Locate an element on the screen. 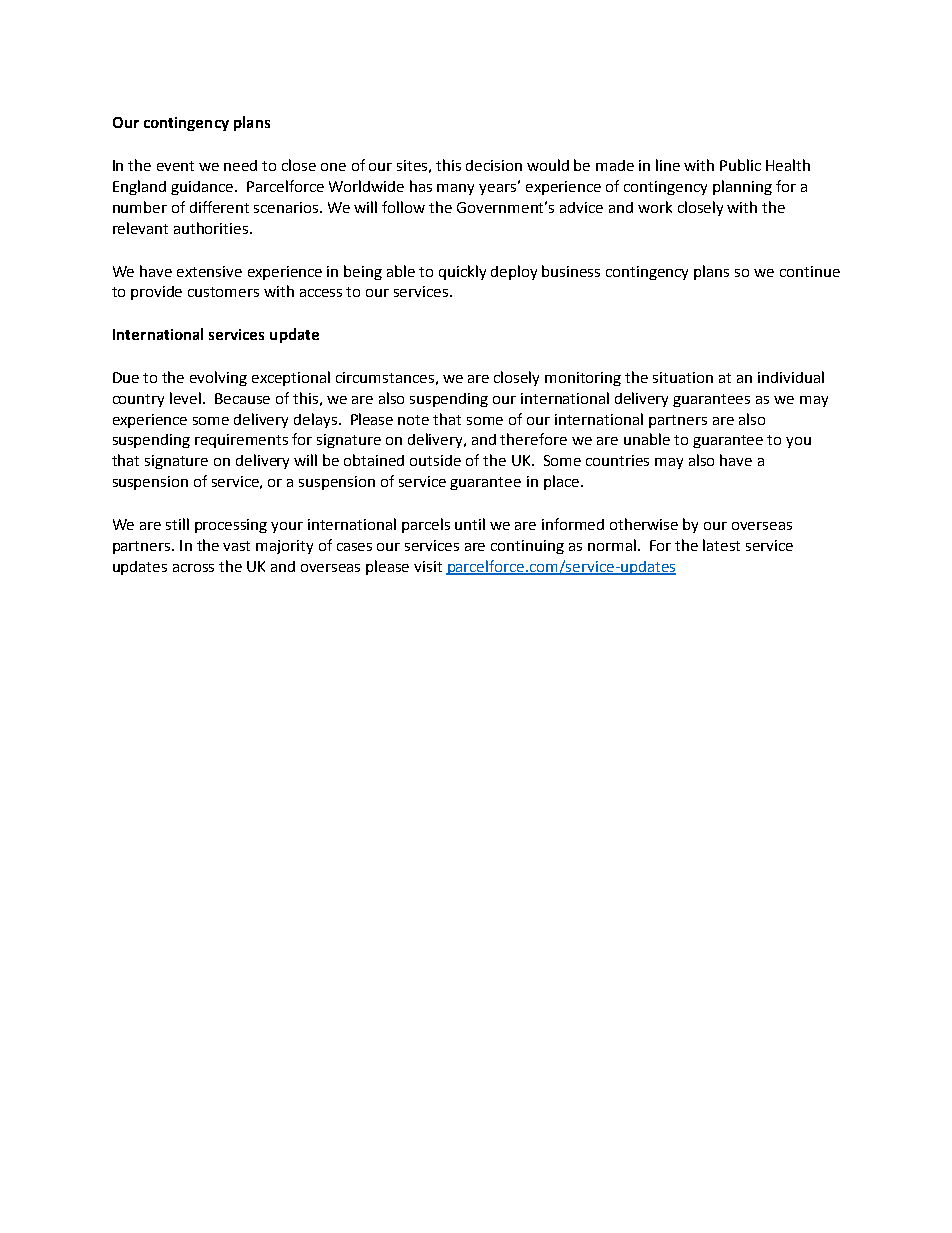 The image size is (952, 1233). many is located at coordinates (455, 189).
